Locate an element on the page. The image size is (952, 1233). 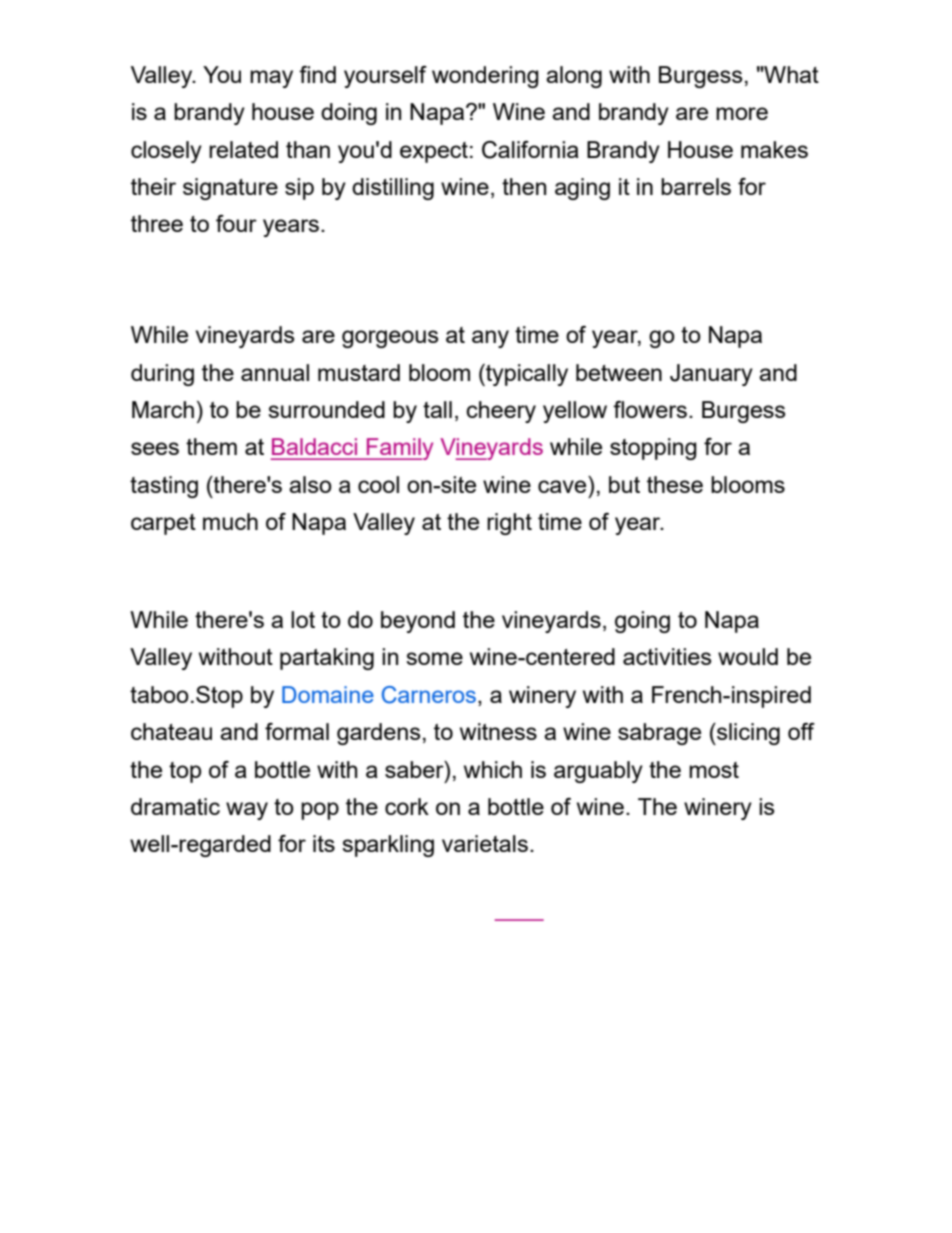
wondering is located at coordinates (485, 77).
